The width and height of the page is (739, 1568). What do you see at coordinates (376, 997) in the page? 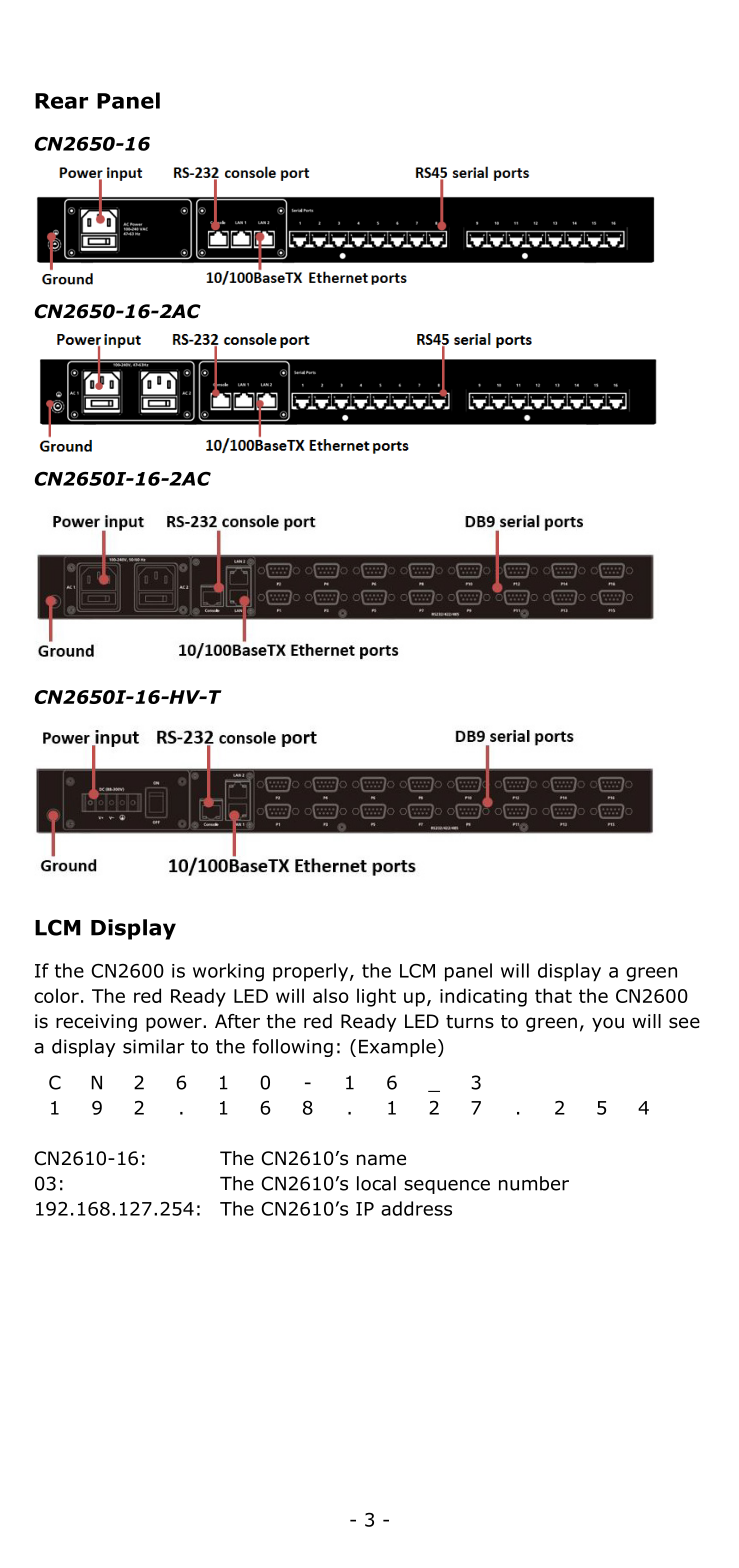
I see `light` at bounding box center [376, 997].
